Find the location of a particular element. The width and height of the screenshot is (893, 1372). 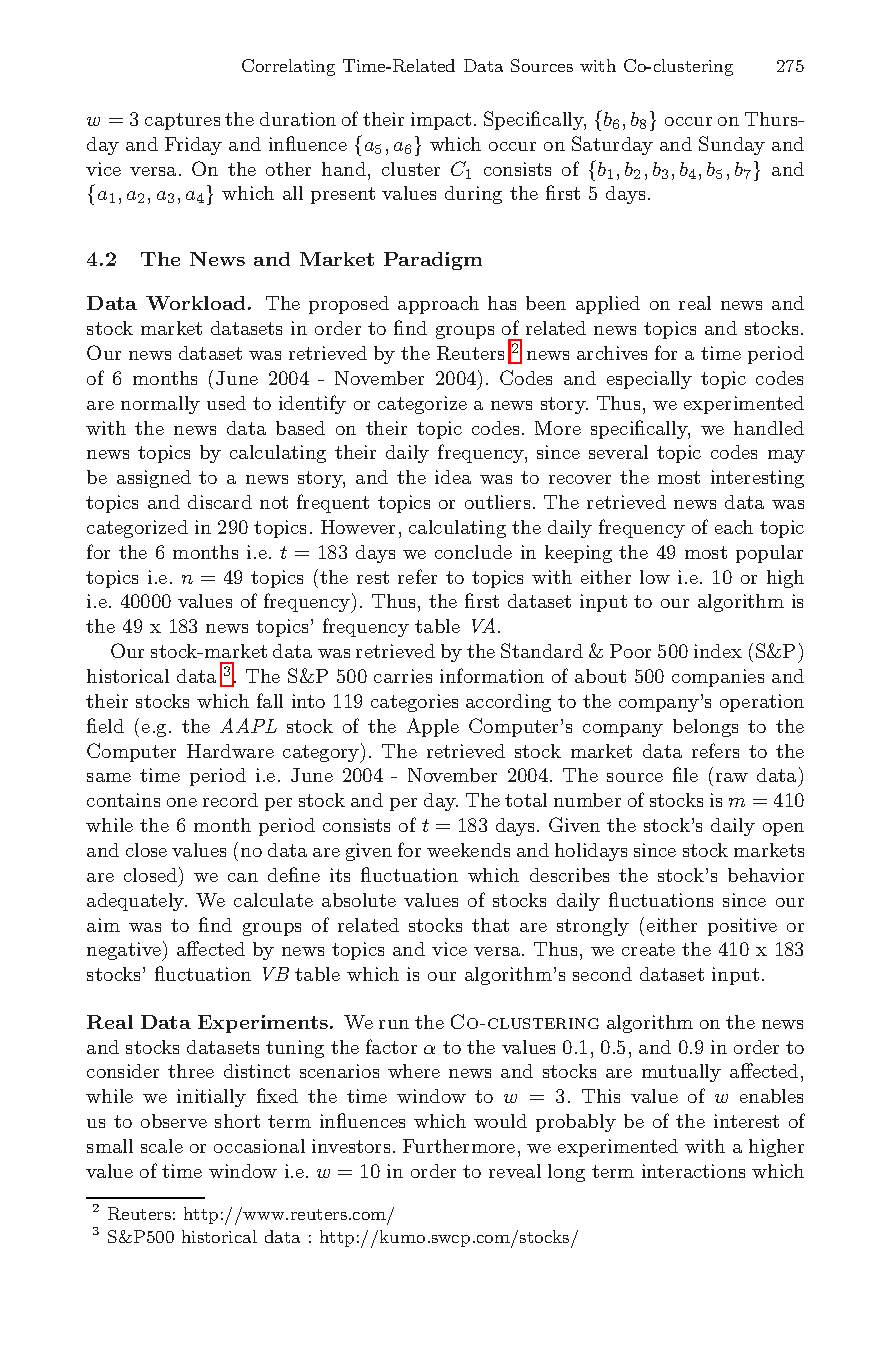

index is located at coordinates (718, 651).
